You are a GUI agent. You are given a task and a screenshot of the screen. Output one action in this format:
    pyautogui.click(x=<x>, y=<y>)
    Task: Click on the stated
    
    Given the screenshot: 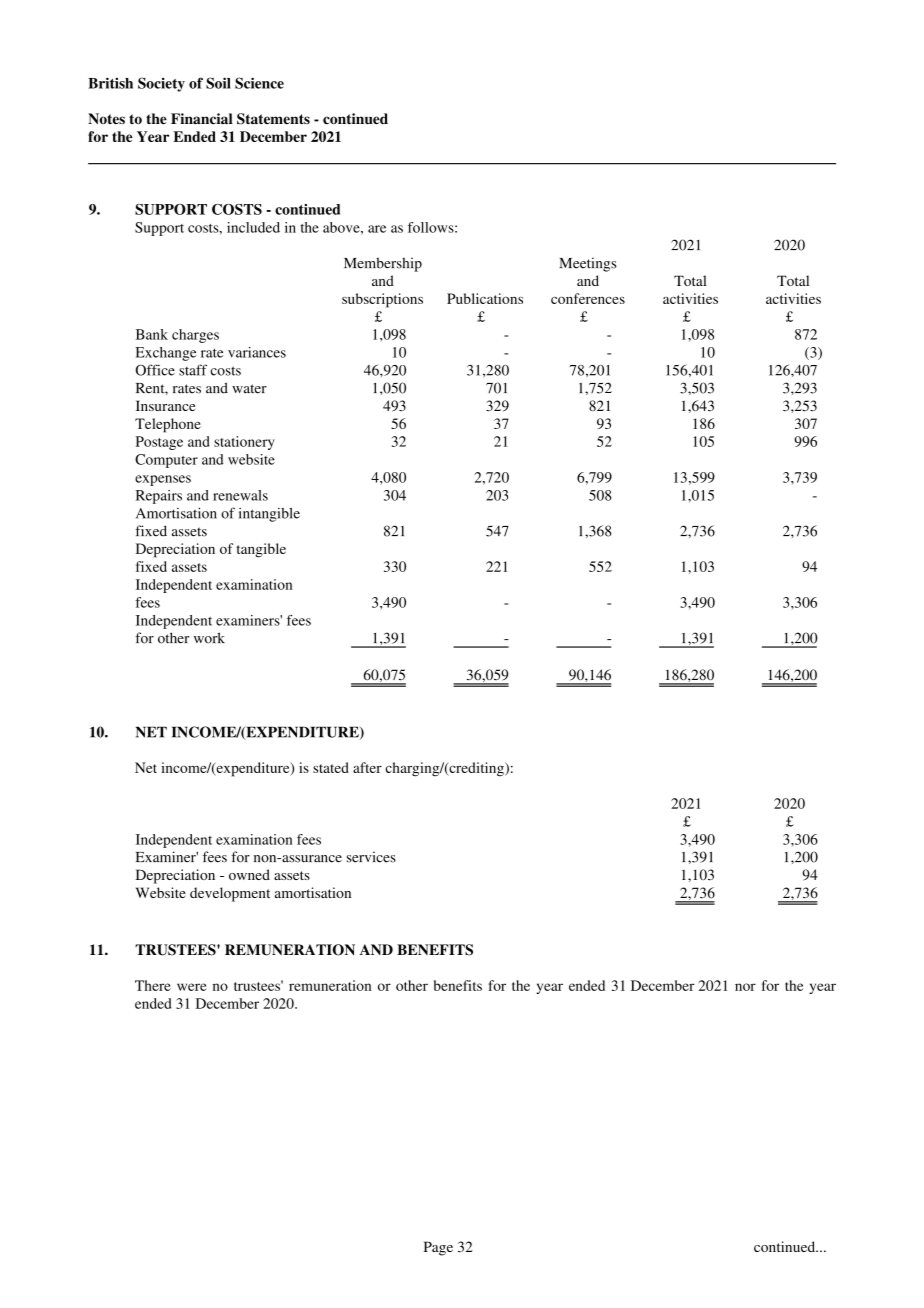 What is the action you would take?
    pyautogui.click(x=331, y=767)
